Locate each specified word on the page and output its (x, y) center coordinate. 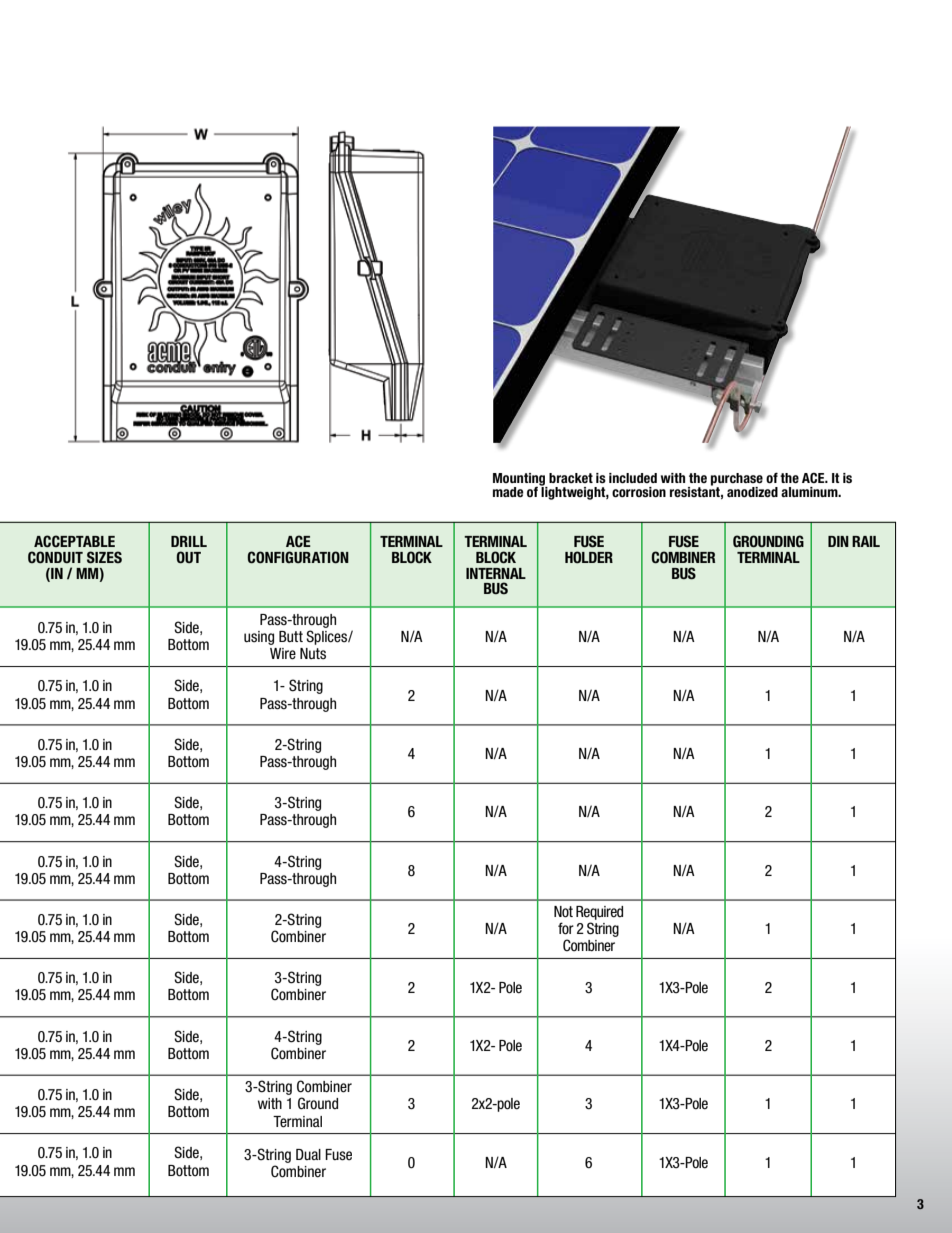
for (566, 928)
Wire (283, 654)
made (508, 492)
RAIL (866, 541)
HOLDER (589, 557)
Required (599, 913)
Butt (291, 636)
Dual (308, 1154)
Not (563, 912)
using (259, 638)
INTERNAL (496, 573)
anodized (752, 492)
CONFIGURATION (298, 557)
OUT (188, 557)
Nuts (313, 653)
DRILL (189, 541)
